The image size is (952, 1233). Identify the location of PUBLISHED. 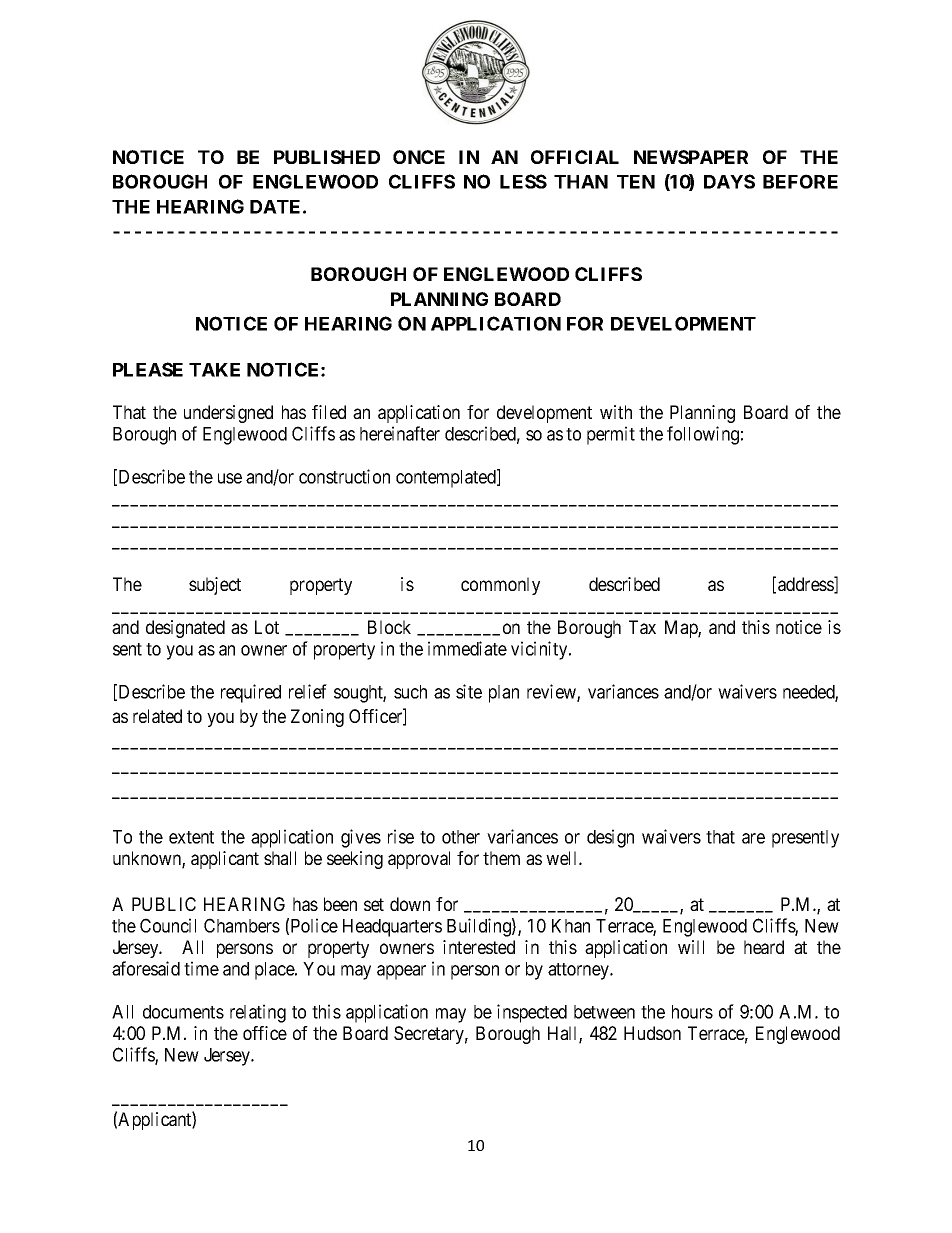
(327, 157).
